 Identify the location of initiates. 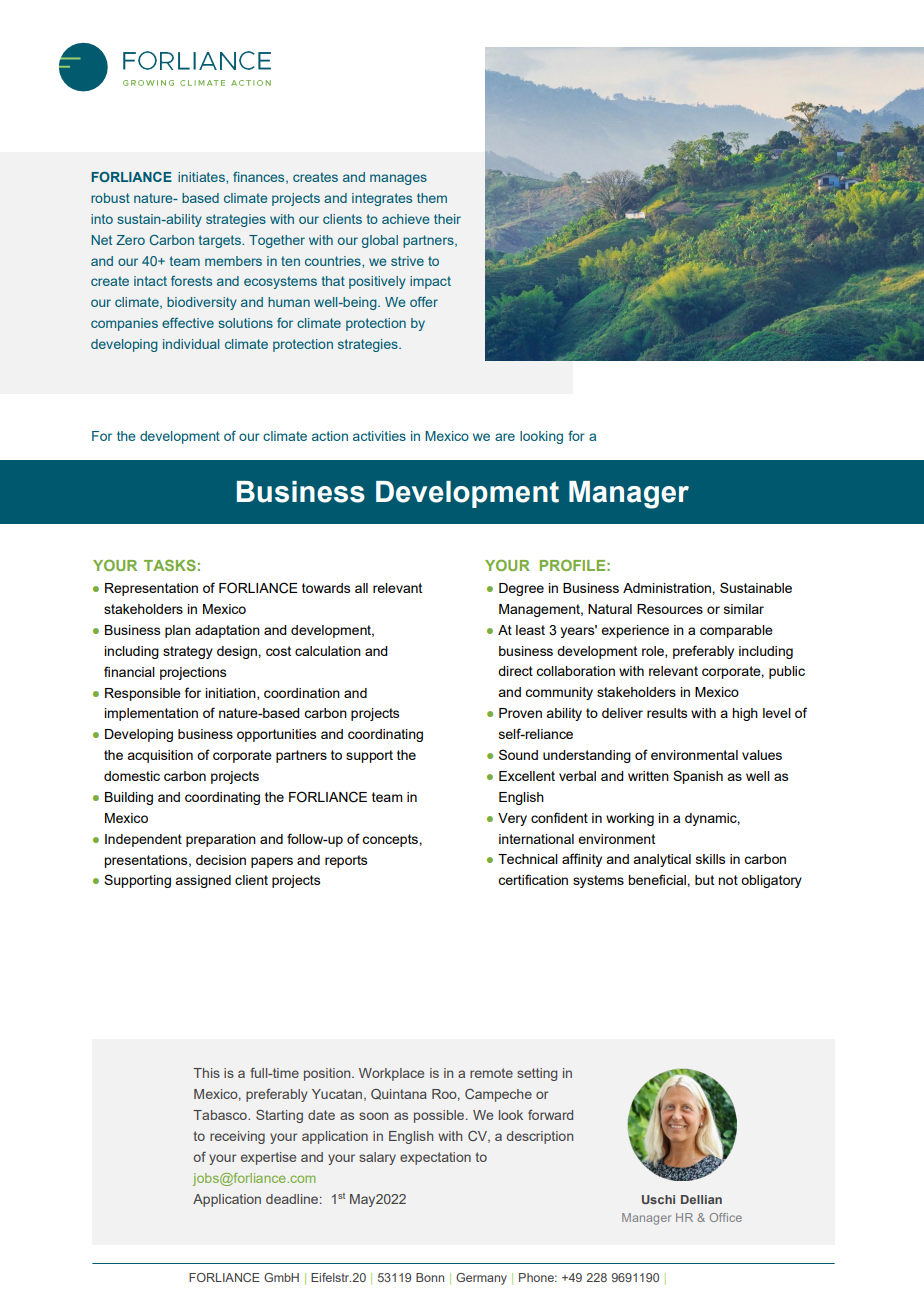
(202, 177).
